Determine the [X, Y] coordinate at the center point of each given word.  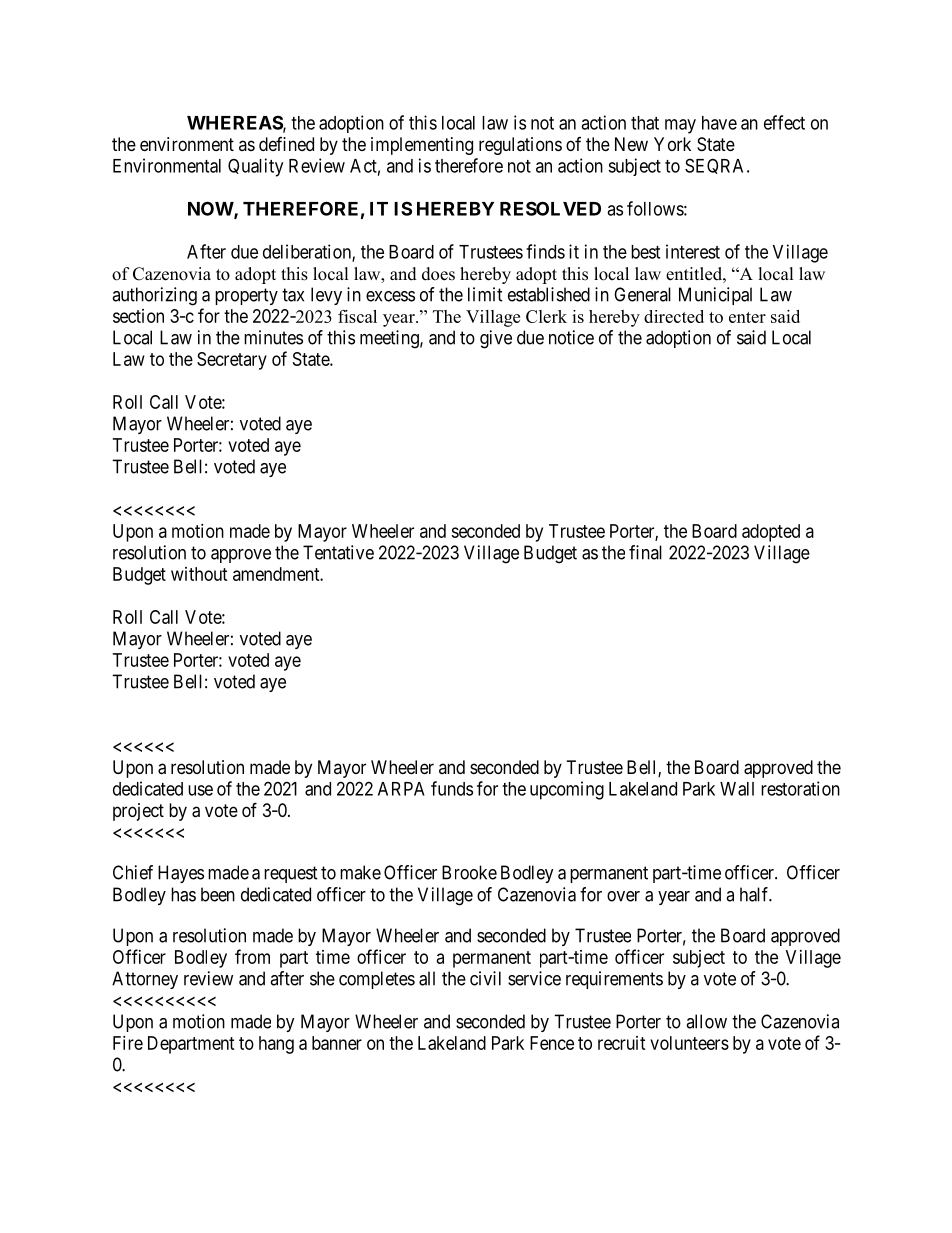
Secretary [232, 361]
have [719, 123]
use [200, 790]
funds [452, 788]
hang [276, 1045]
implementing [422, 146]
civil [485, 978]
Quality [255, 167]
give [496, 339]
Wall [737, 789]
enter [747, 317]
